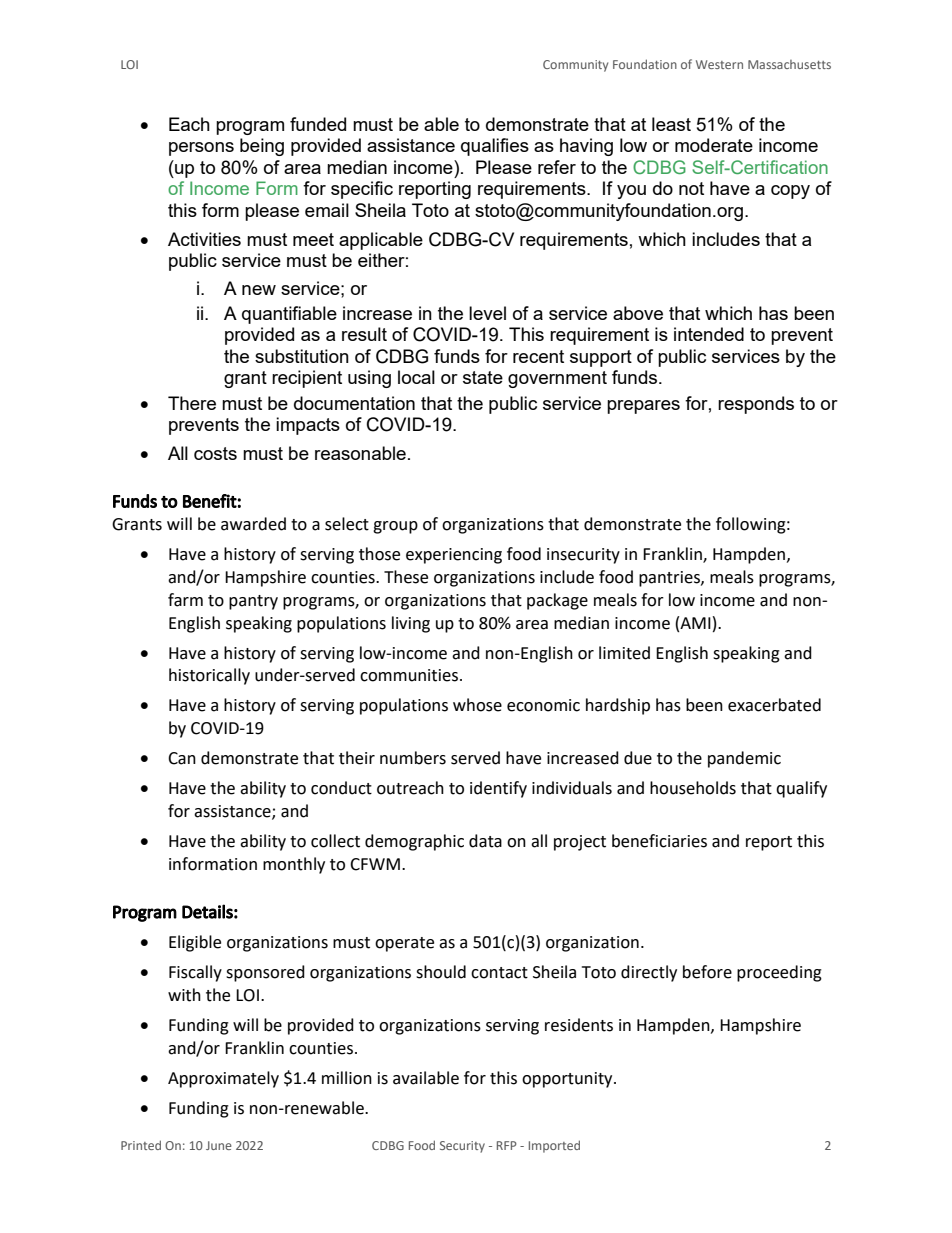 This image has height=1233, width=952. I want to click on Can, so click(182, 758).
